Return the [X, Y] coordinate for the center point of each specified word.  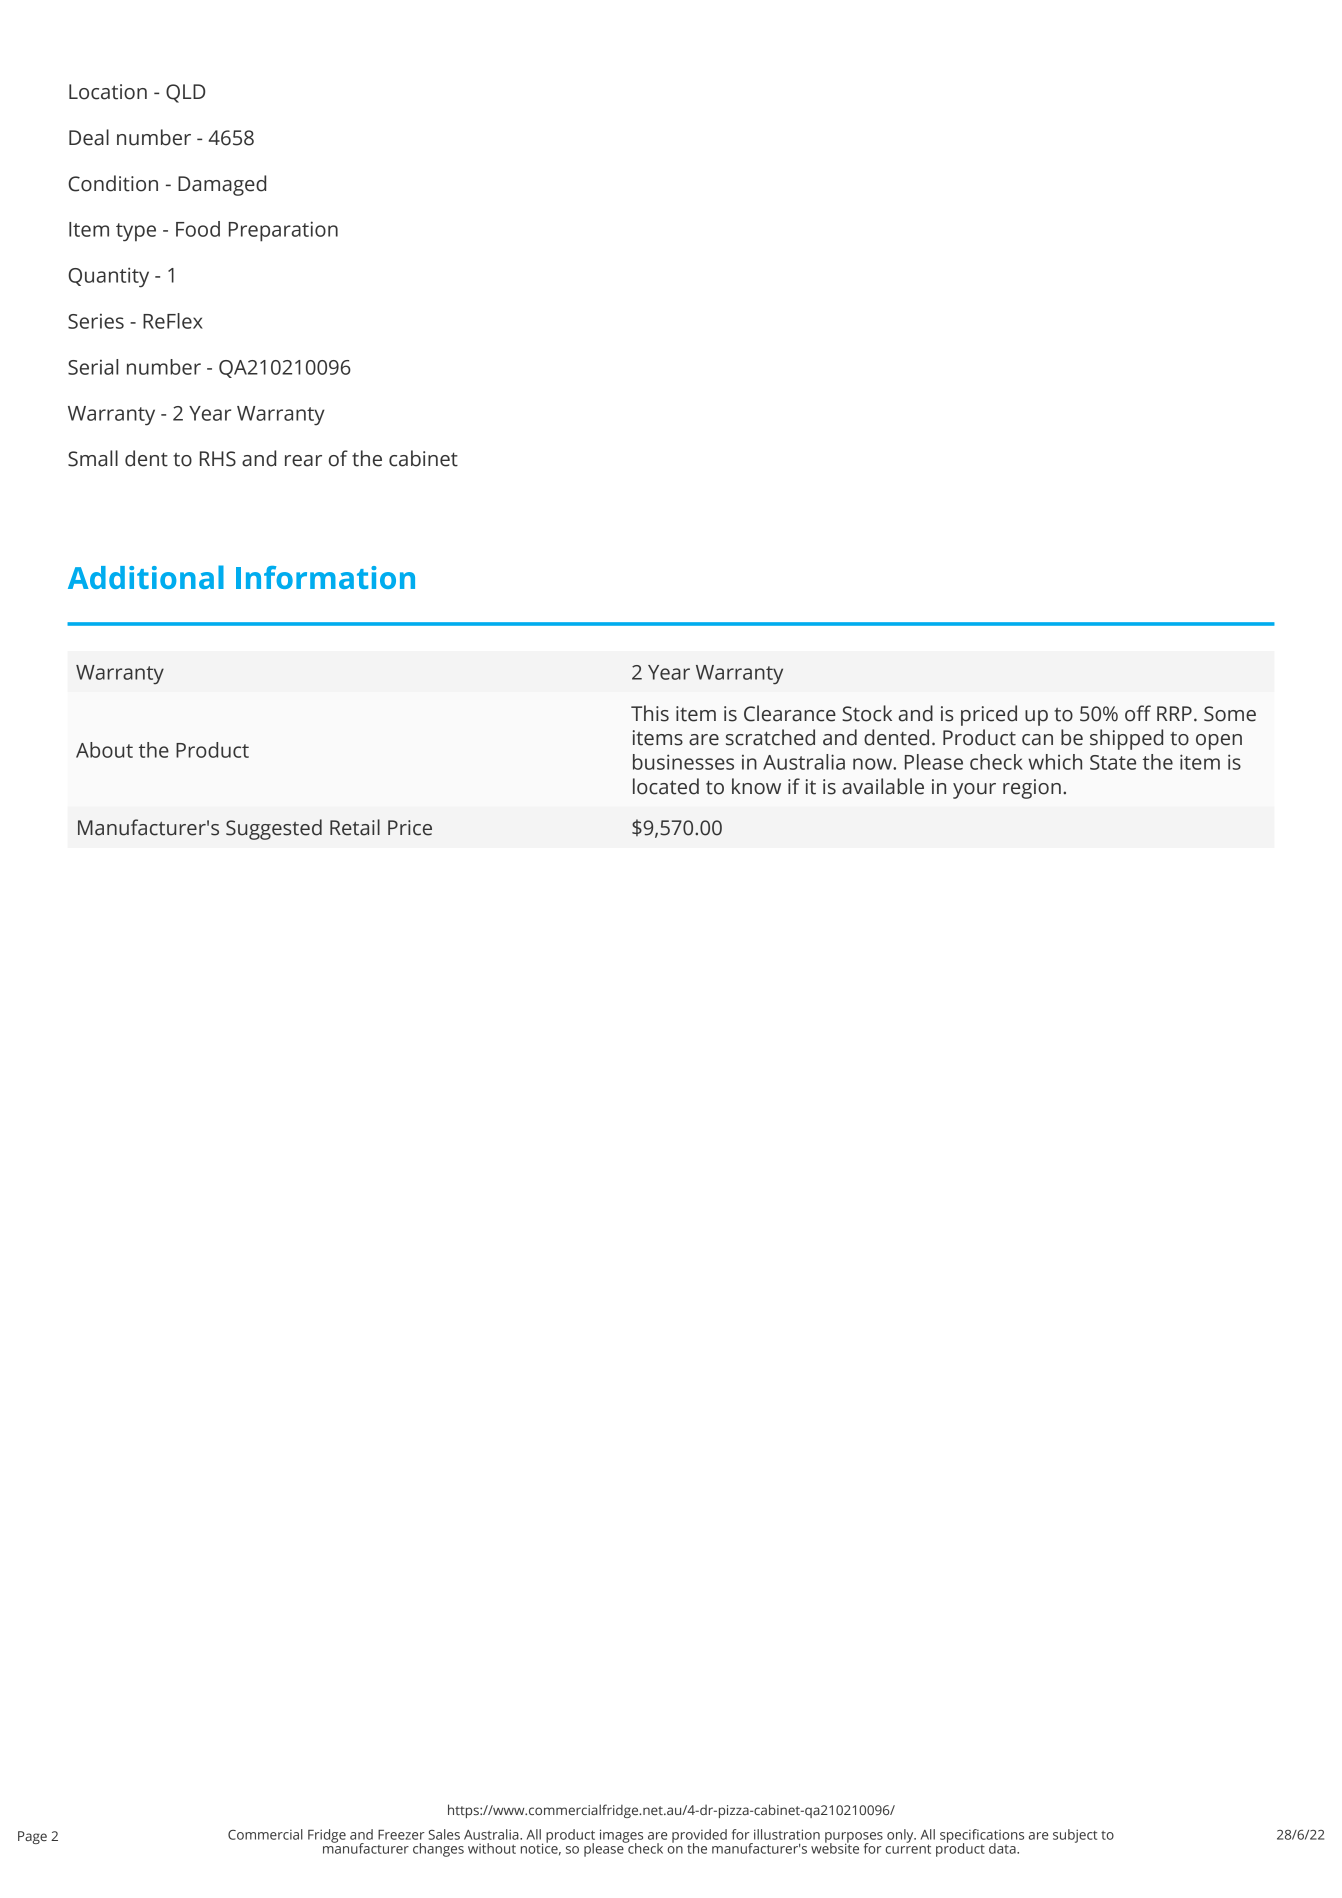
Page [32, 1837]
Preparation [283, 231]
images [621, 1837]
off [1138, 713]
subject [1075, 1836]
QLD [185, 93]
